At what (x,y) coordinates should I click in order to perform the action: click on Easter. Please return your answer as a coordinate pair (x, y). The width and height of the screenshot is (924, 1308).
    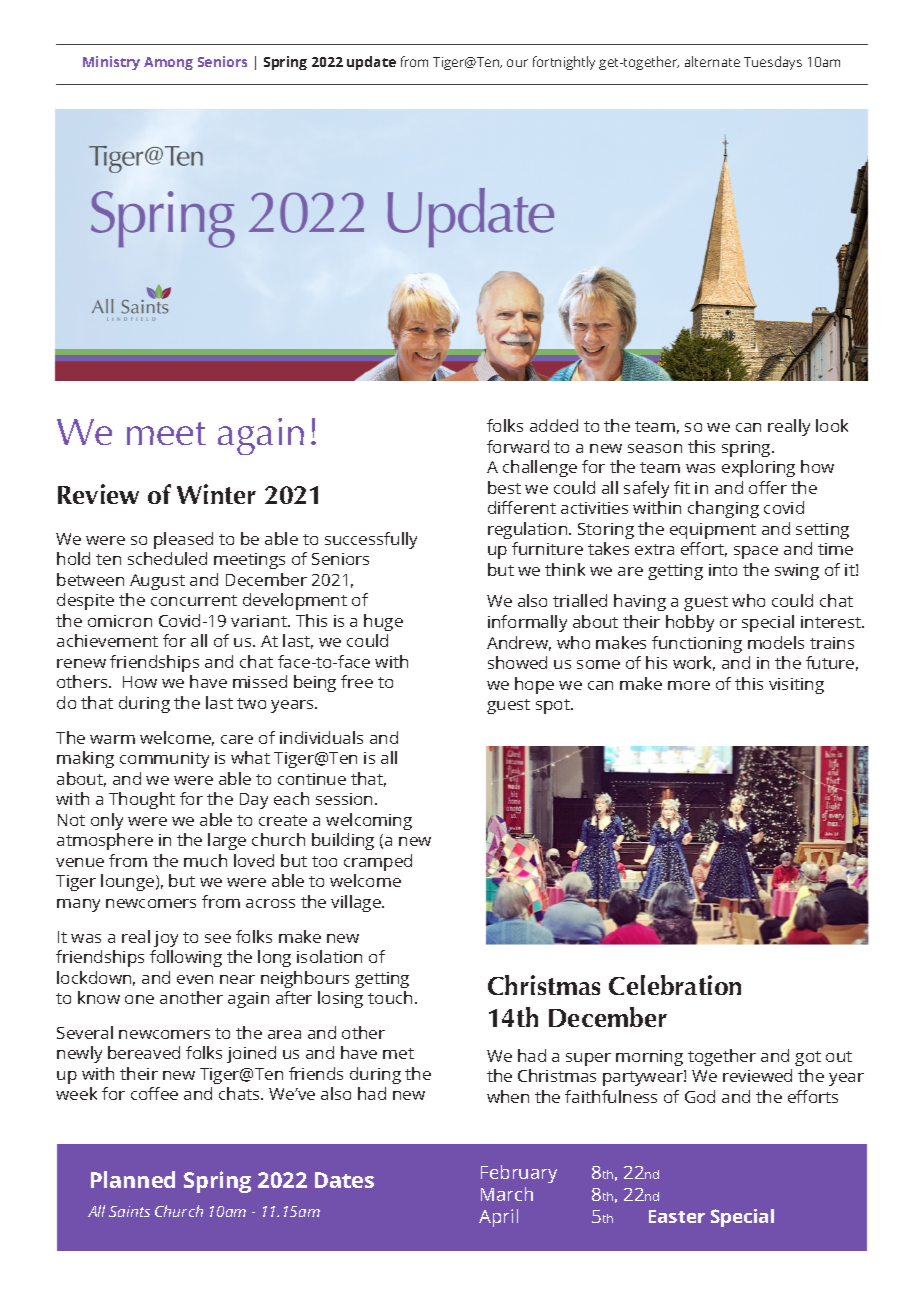
    Looking at the image, I should click on (677, 1216).
